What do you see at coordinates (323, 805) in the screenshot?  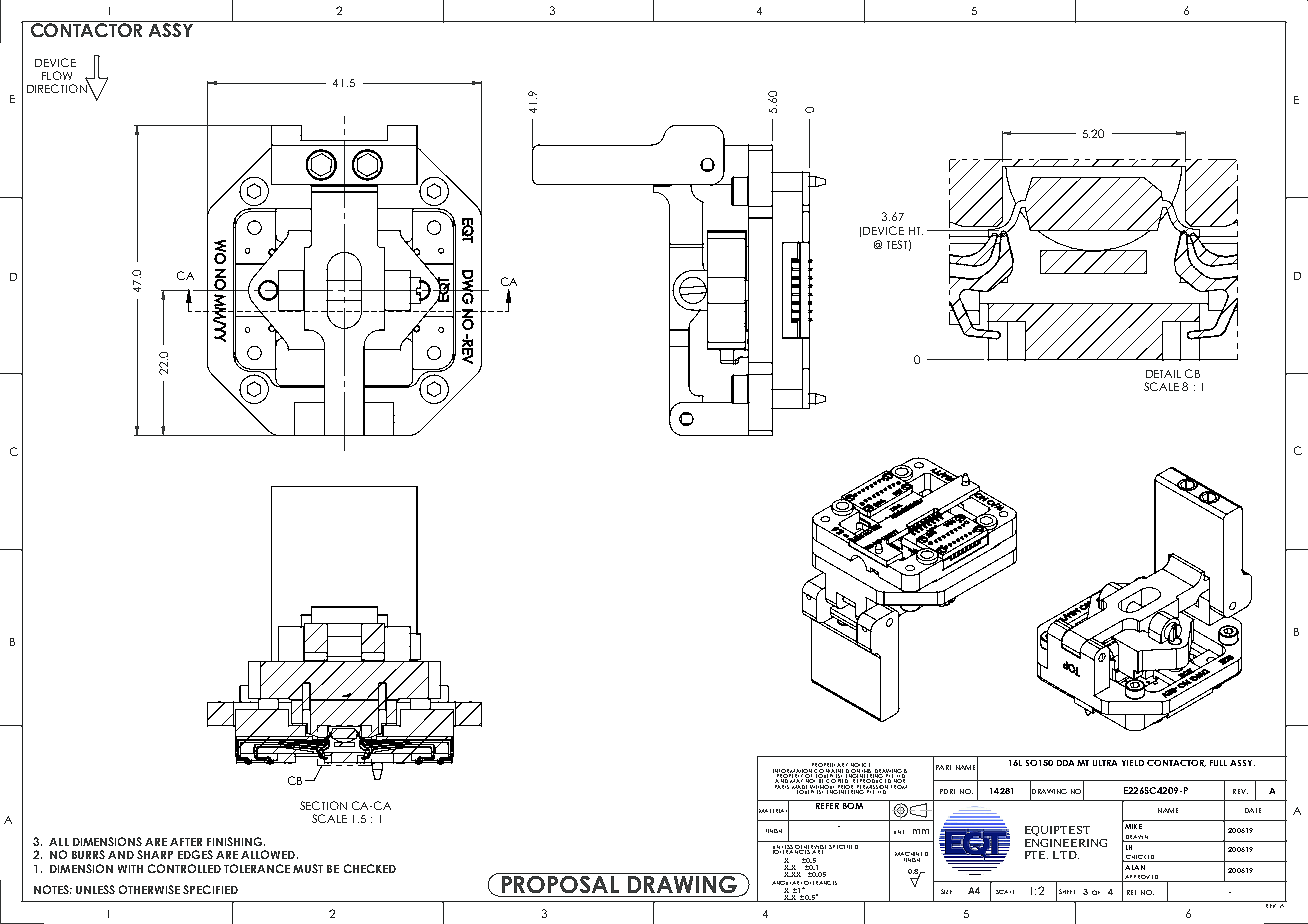 I see `SECTION` at bounding box center [323, 805].
